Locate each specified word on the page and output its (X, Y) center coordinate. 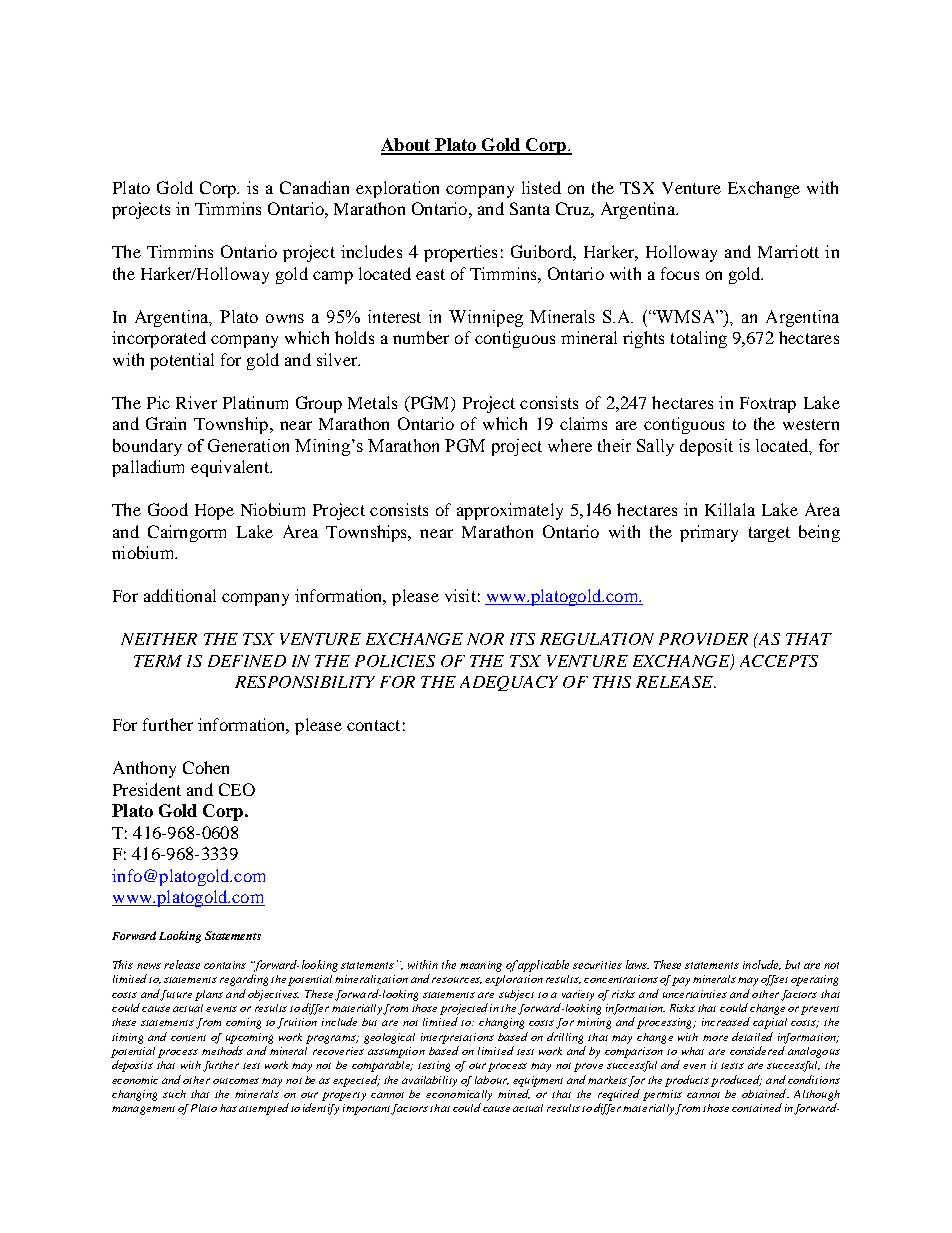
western (811, 424)
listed (541, 187)
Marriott (788, 251)
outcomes (236, 1081)
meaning (481, 966)
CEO (237, 789)
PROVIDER (703, 639)
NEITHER (159, 639)
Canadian (314, 187)
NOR (485, 639)
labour (492, 1080)
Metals (372, 402)
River (196, 402)
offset (774, 980)
